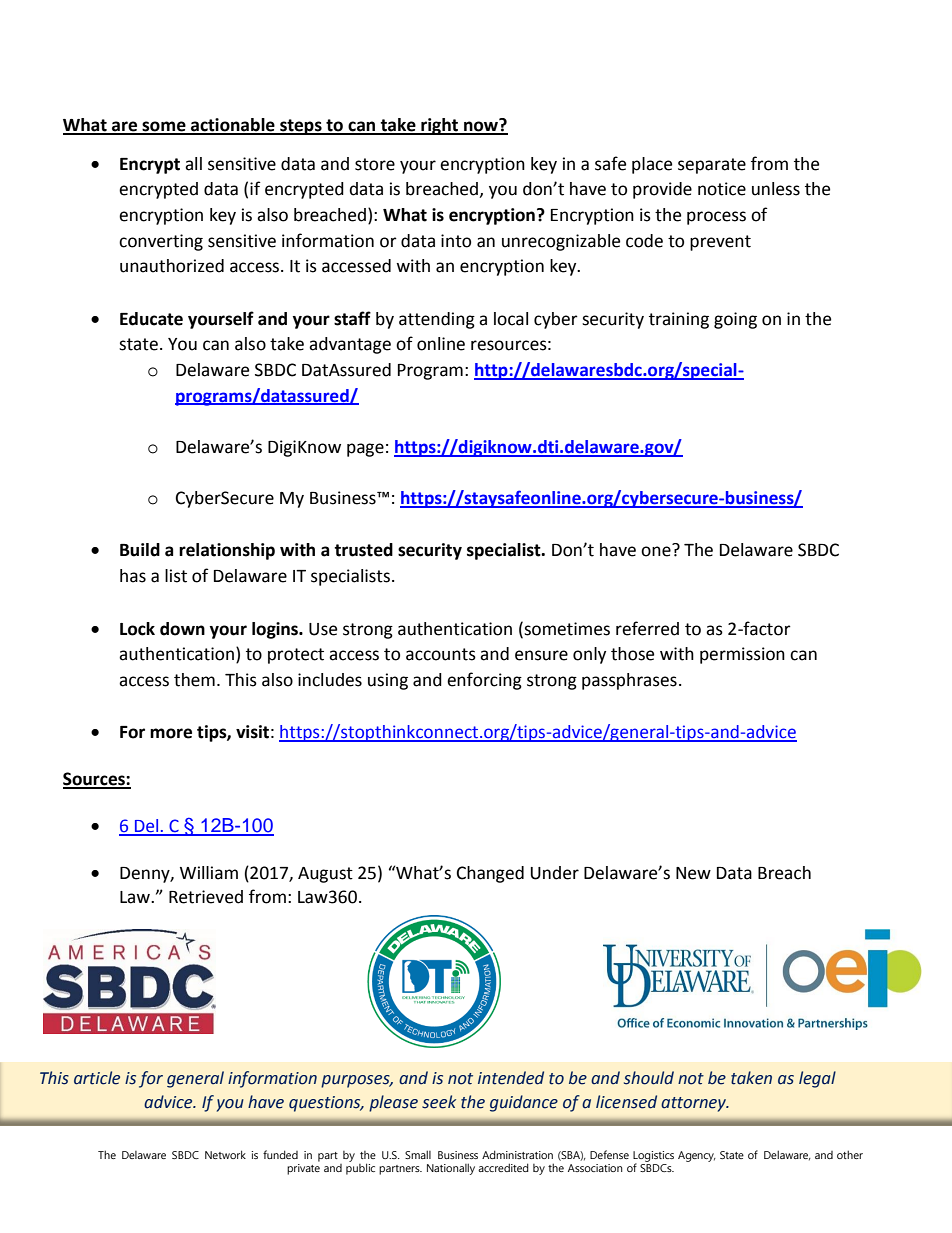  What do you see at coordinates (182, 629) in the screenshot?
I see `down` at bounding box center [182, 629].
